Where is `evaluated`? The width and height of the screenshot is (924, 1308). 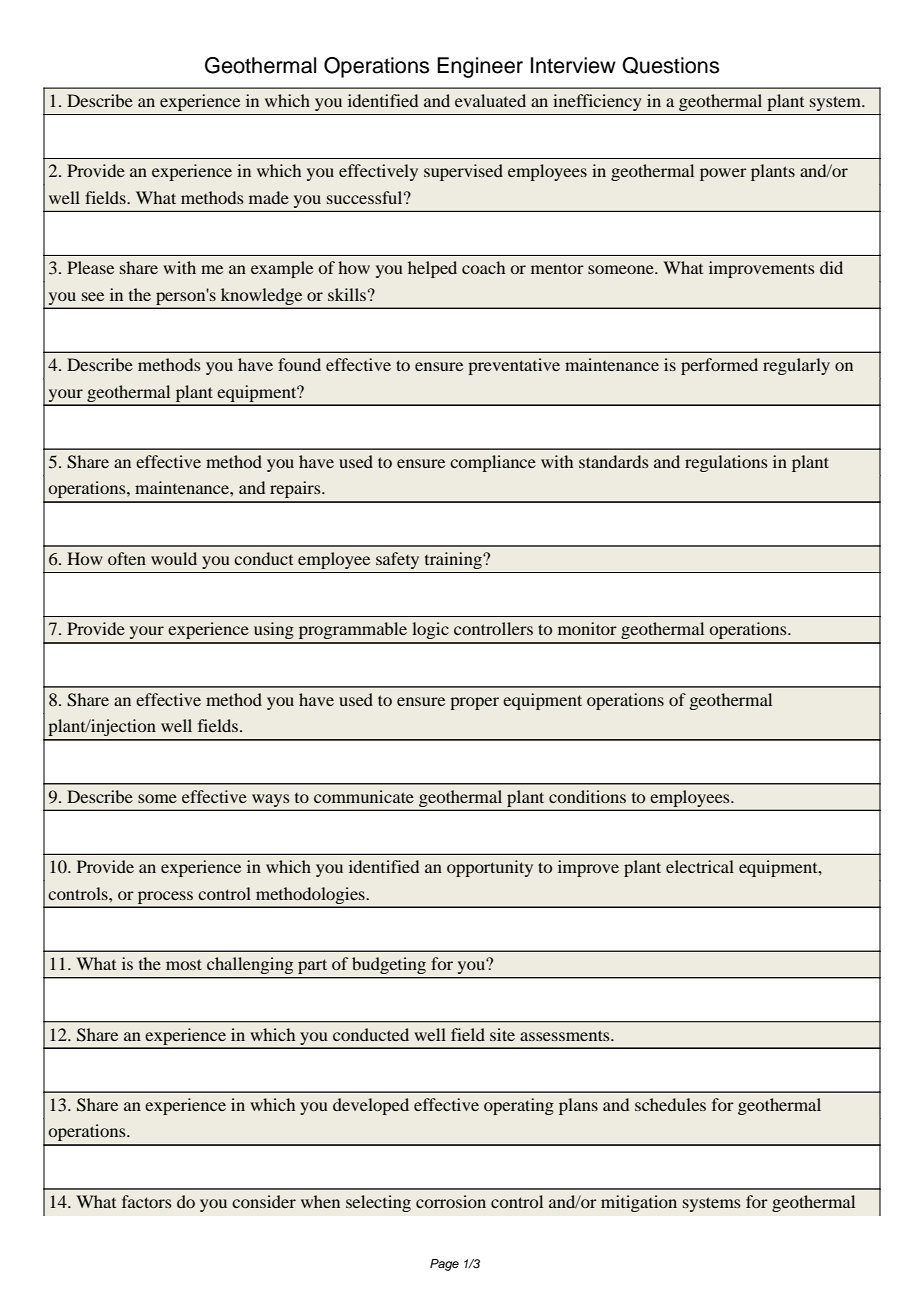 evaluated is located at coordinates (490, 100).
